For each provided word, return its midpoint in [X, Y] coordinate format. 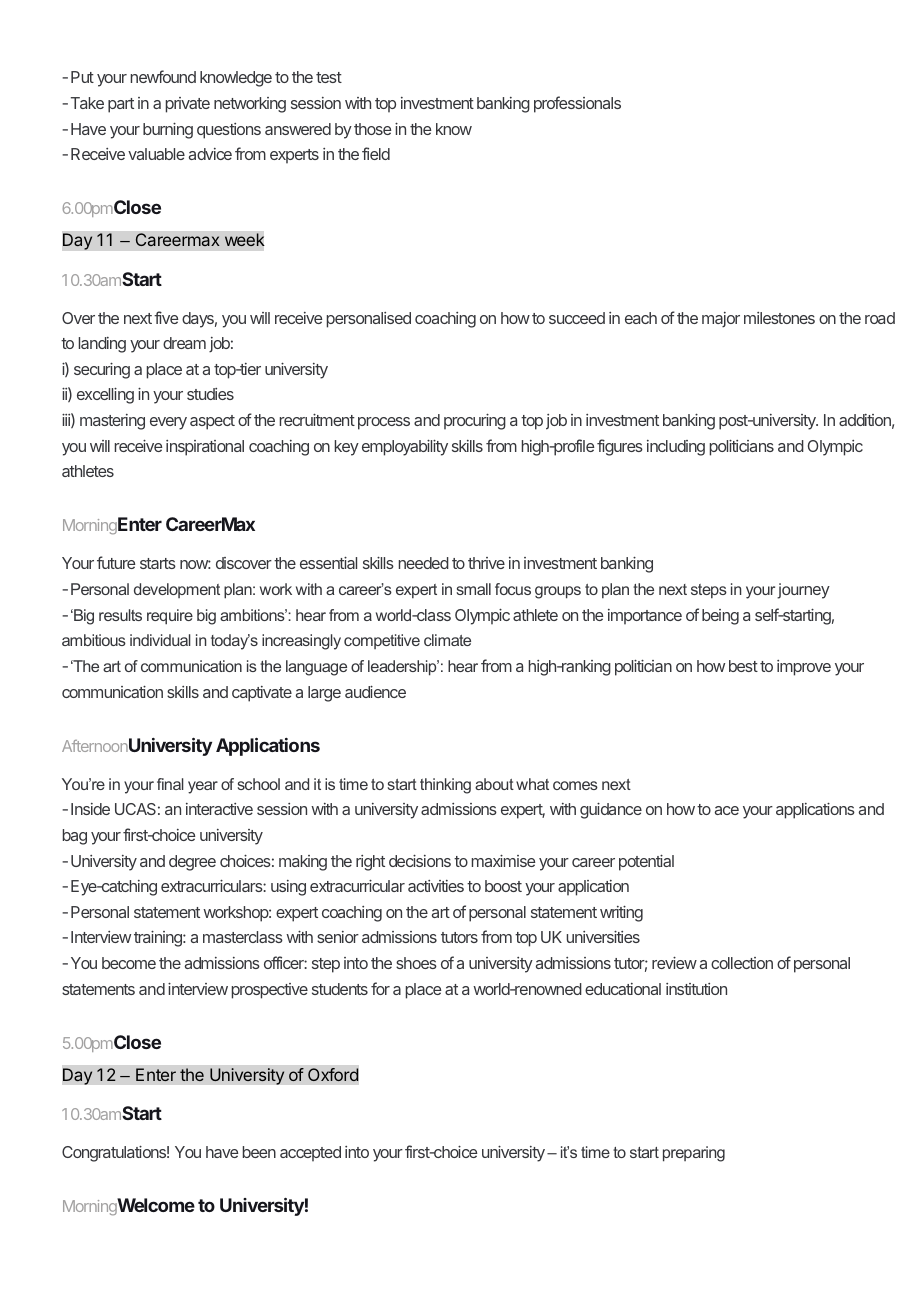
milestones [779, 318]
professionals [577, 104]
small [474, 589]
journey [803, 591]
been [259, 1152]
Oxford [333, 1074]
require [170, 617]
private [188, 105]
